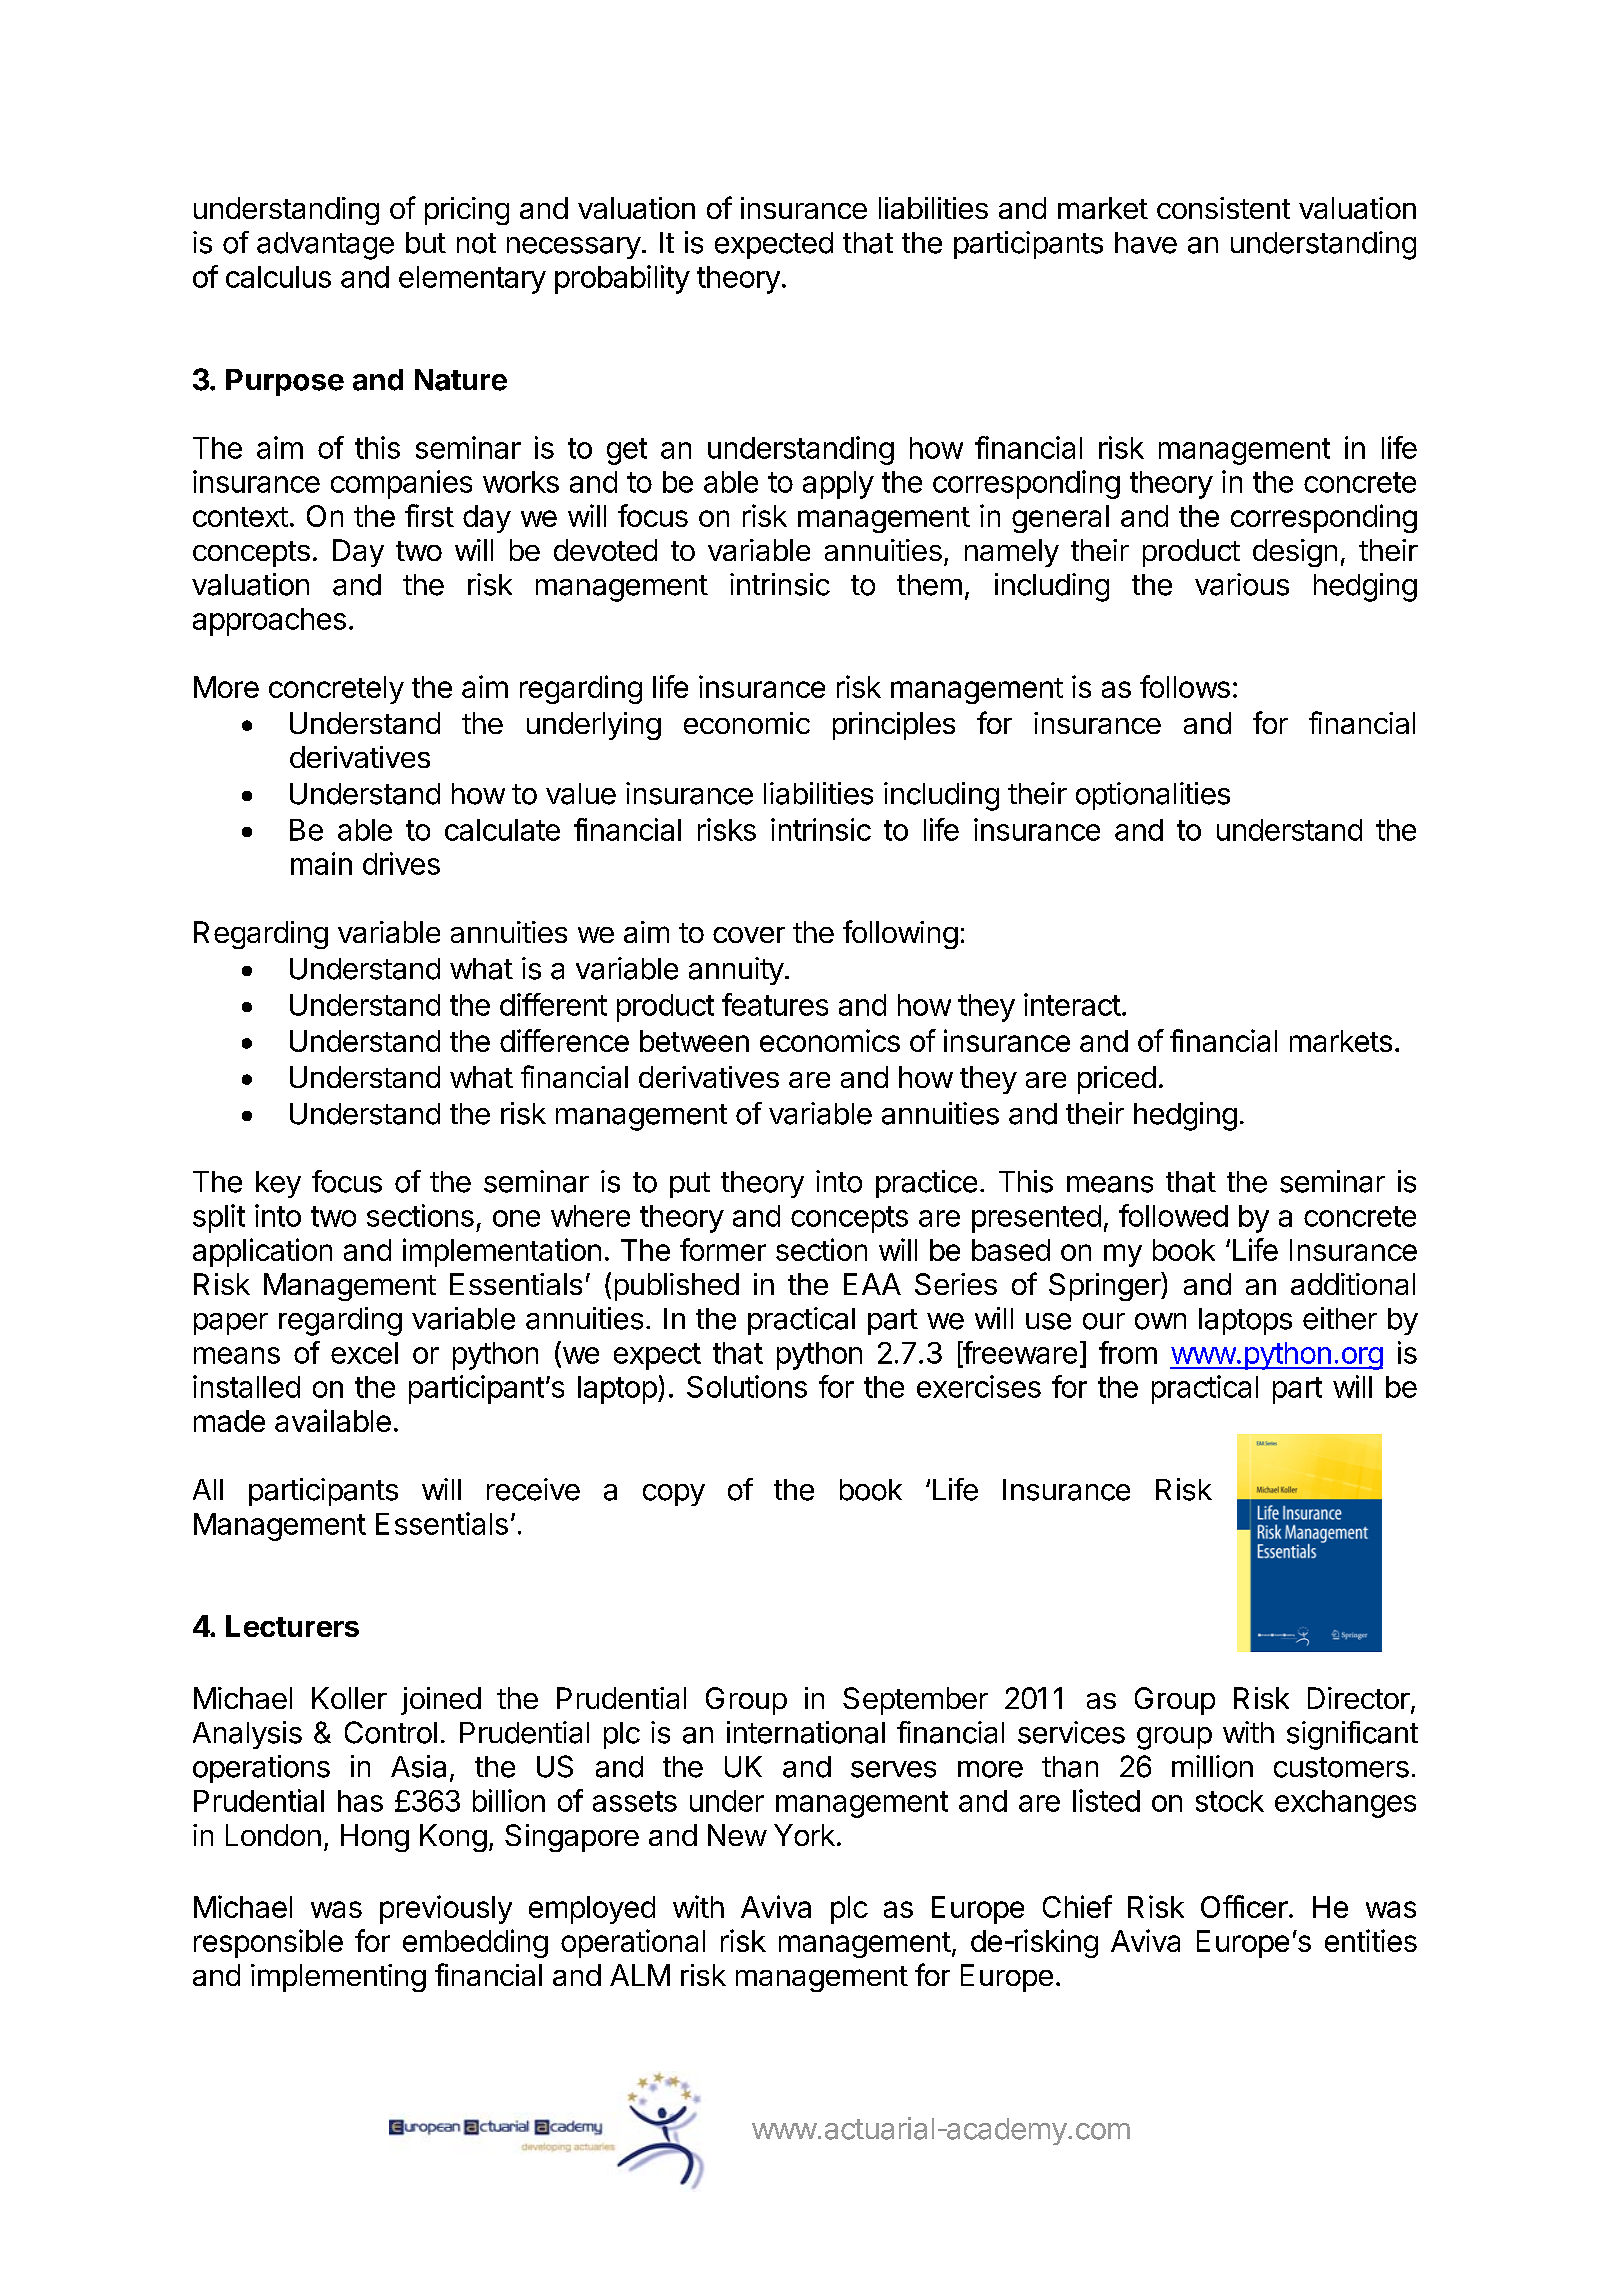  What do you see at coordinates (1244, 1906) in the screenshot?
I see `Officer` at bounding box center [1244, 1906].
